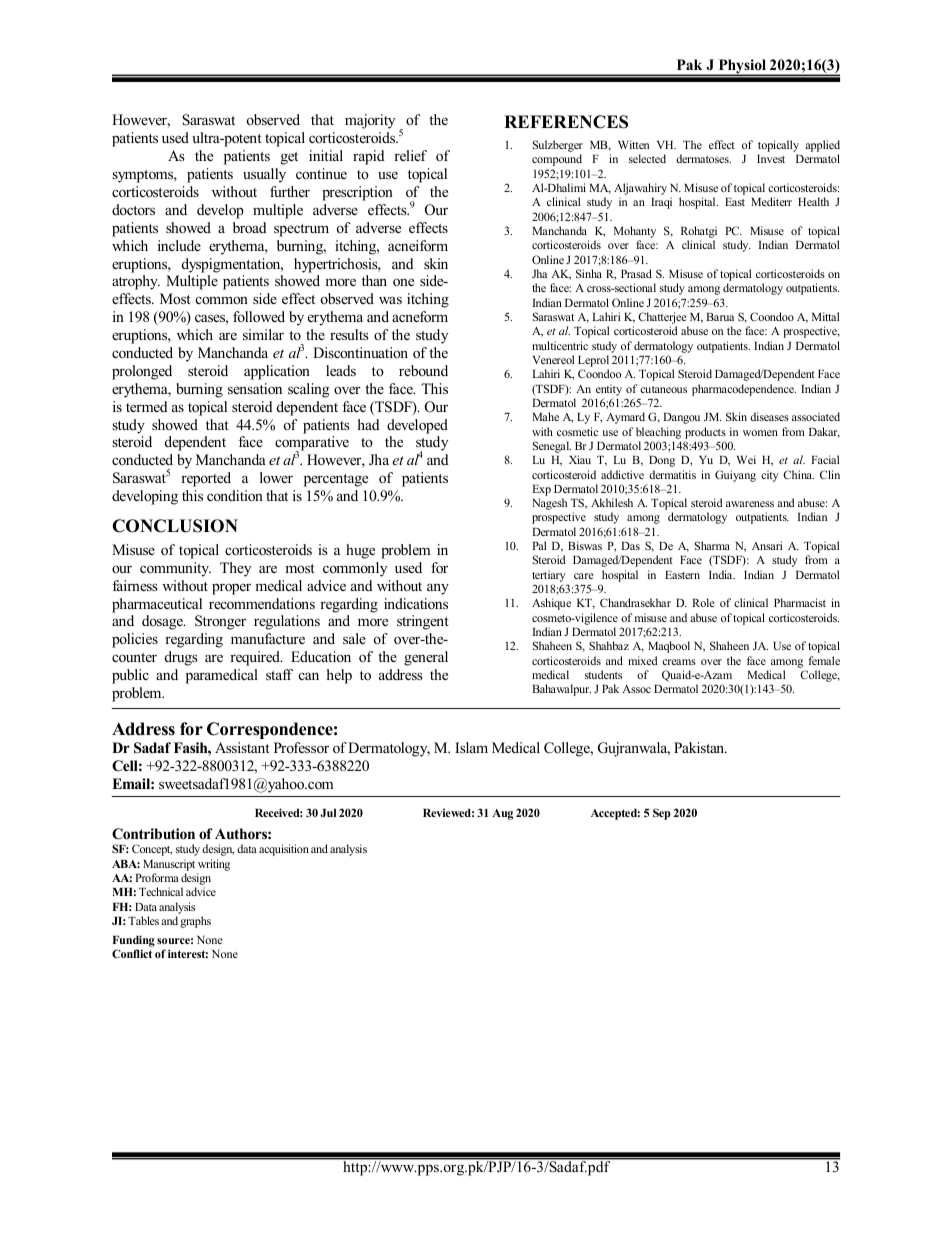  I want to click on diseases, so click(769, 416).
